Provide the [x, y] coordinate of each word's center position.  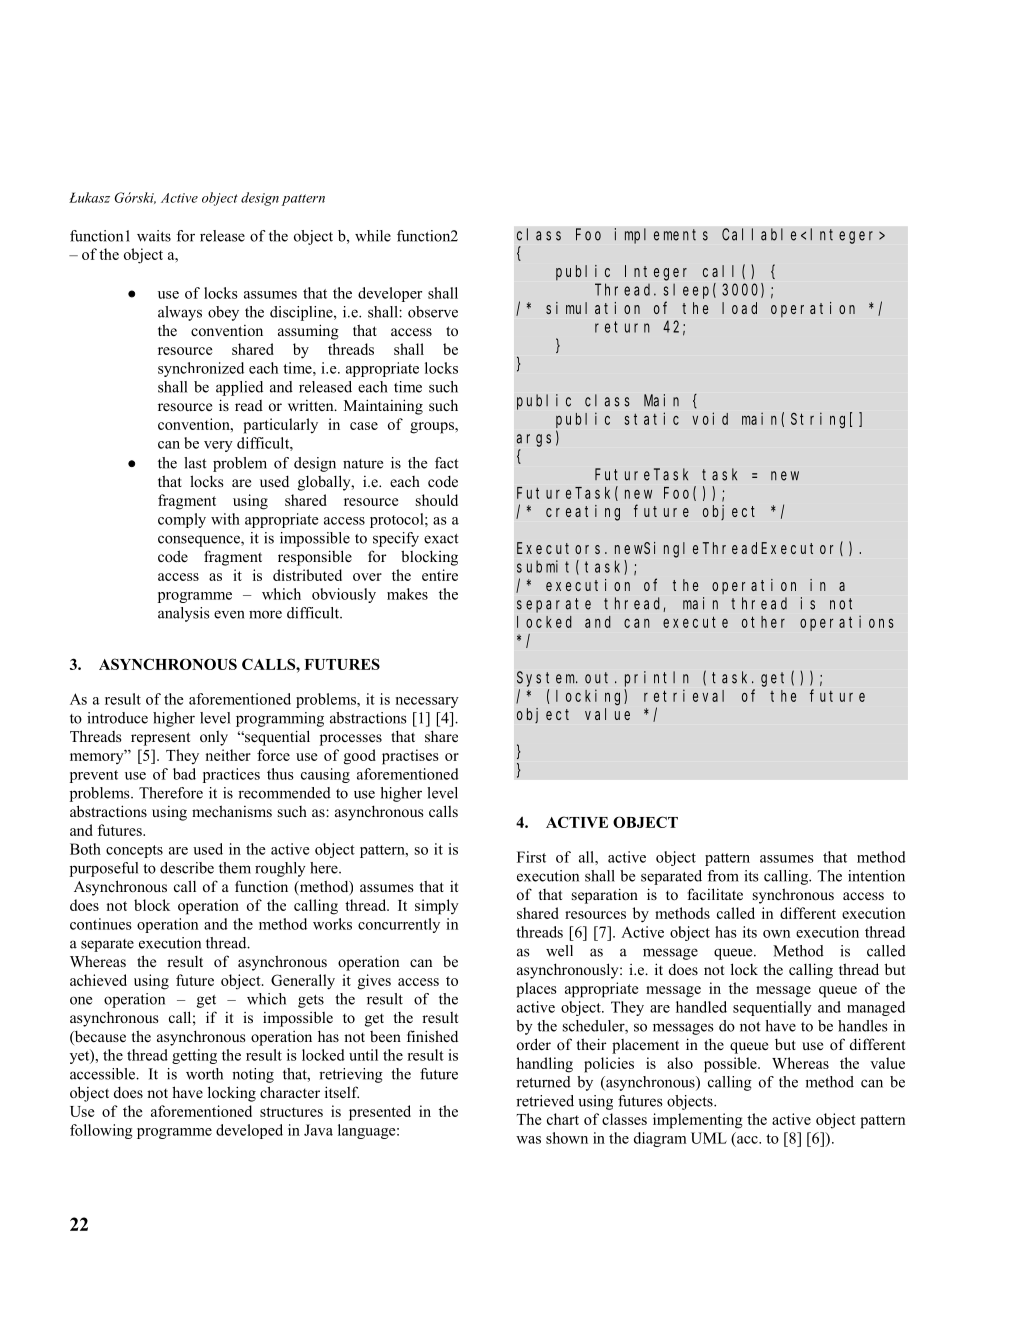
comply [182, 520]
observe [433, 312]
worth [204, 1074]
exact [441, 539]
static [652, 418]
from [723, 876]
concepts [134, 851]
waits [154, 236]
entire [440, 575]
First [531, 857]
